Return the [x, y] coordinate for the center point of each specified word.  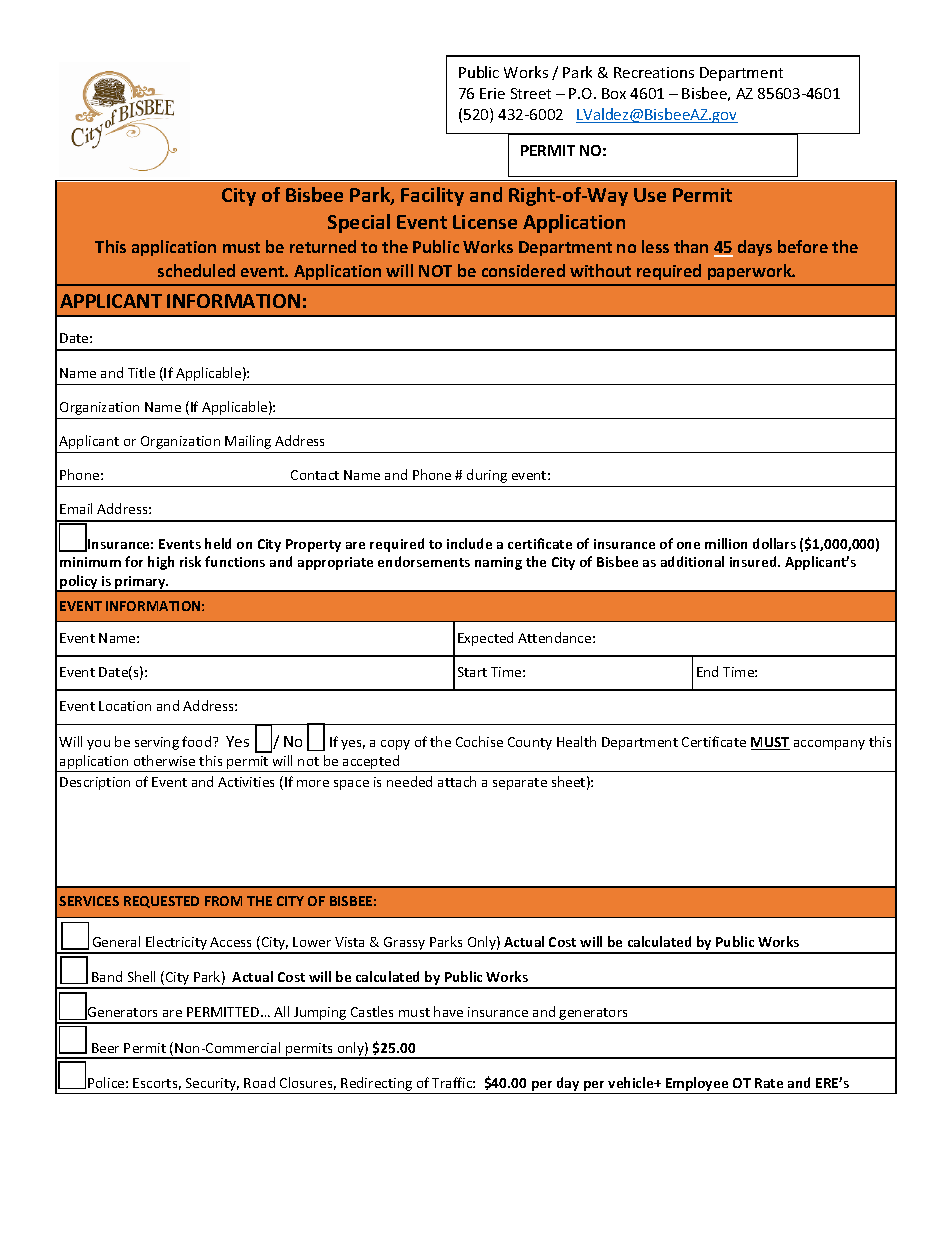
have [448, 1011]
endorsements [424, 561]
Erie [492, 93]
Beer [105, 1048]
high [161, 563]
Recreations [654, 72]
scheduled [196, 270]
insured [754, 561]
